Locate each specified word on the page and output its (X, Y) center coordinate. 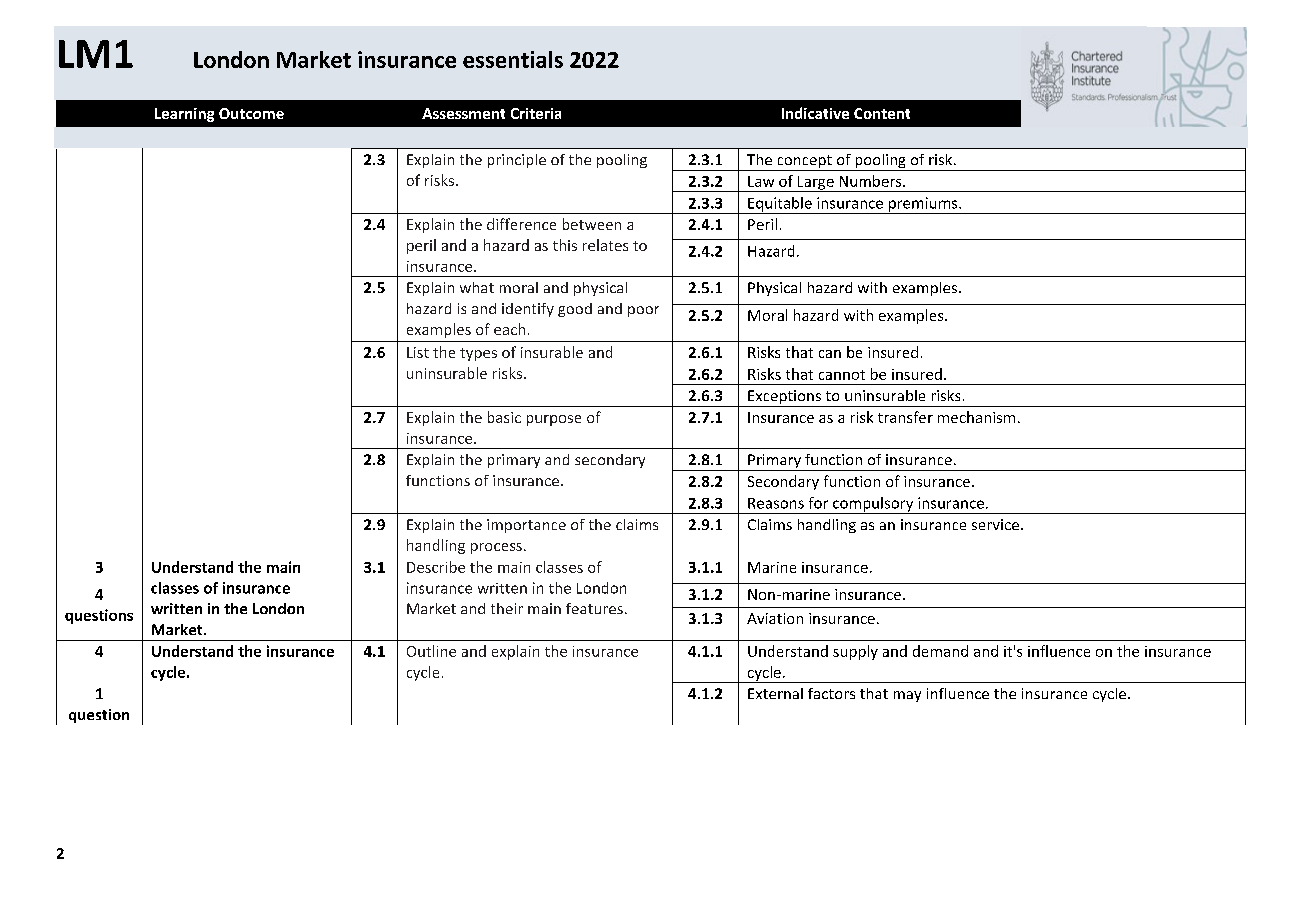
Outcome (251, 113)
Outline (431, 651)
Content (882, 113)
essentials (513, 59)
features (594, 608)
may (907, 696)
